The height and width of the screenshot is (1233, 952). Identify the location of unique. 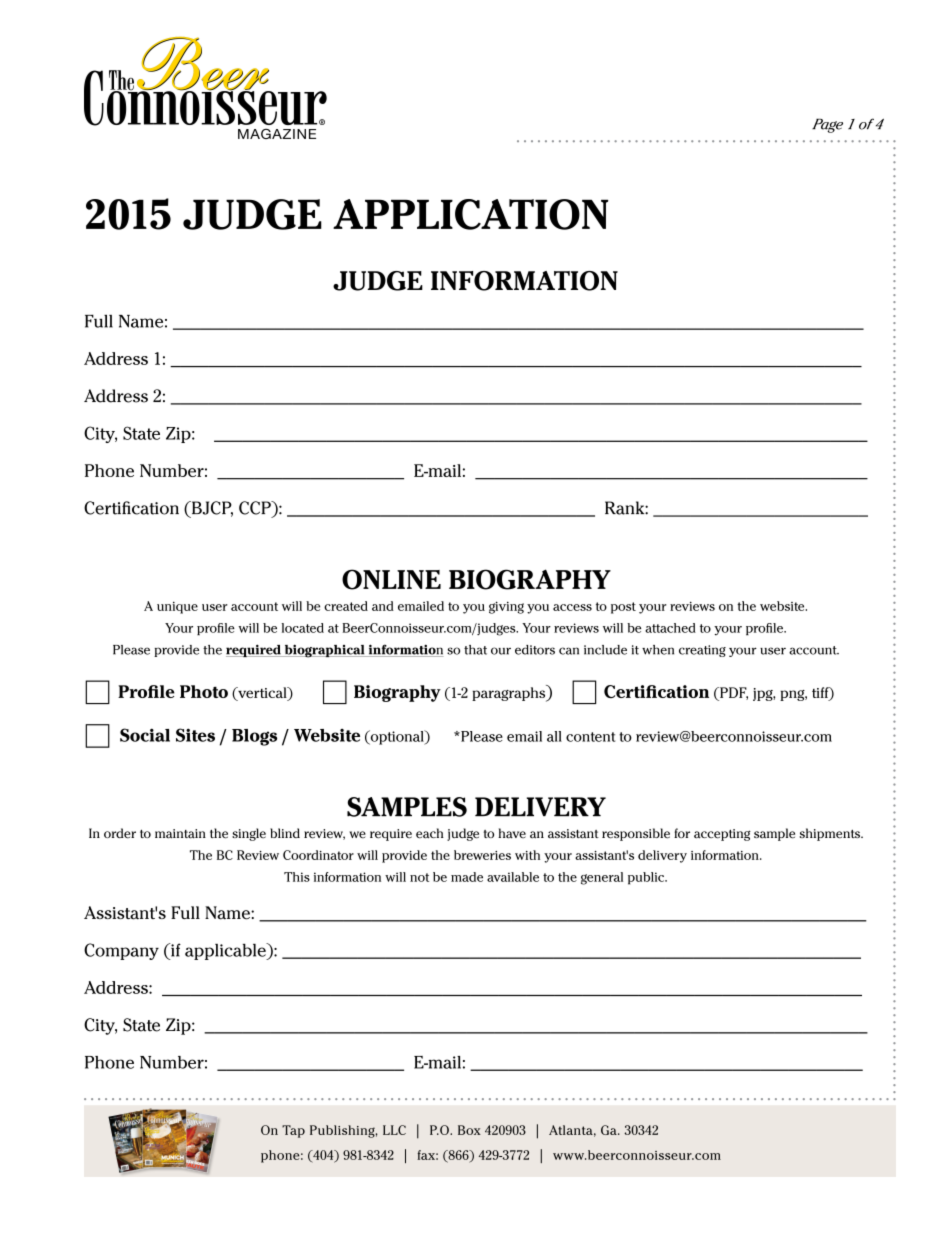
(177, 608).
